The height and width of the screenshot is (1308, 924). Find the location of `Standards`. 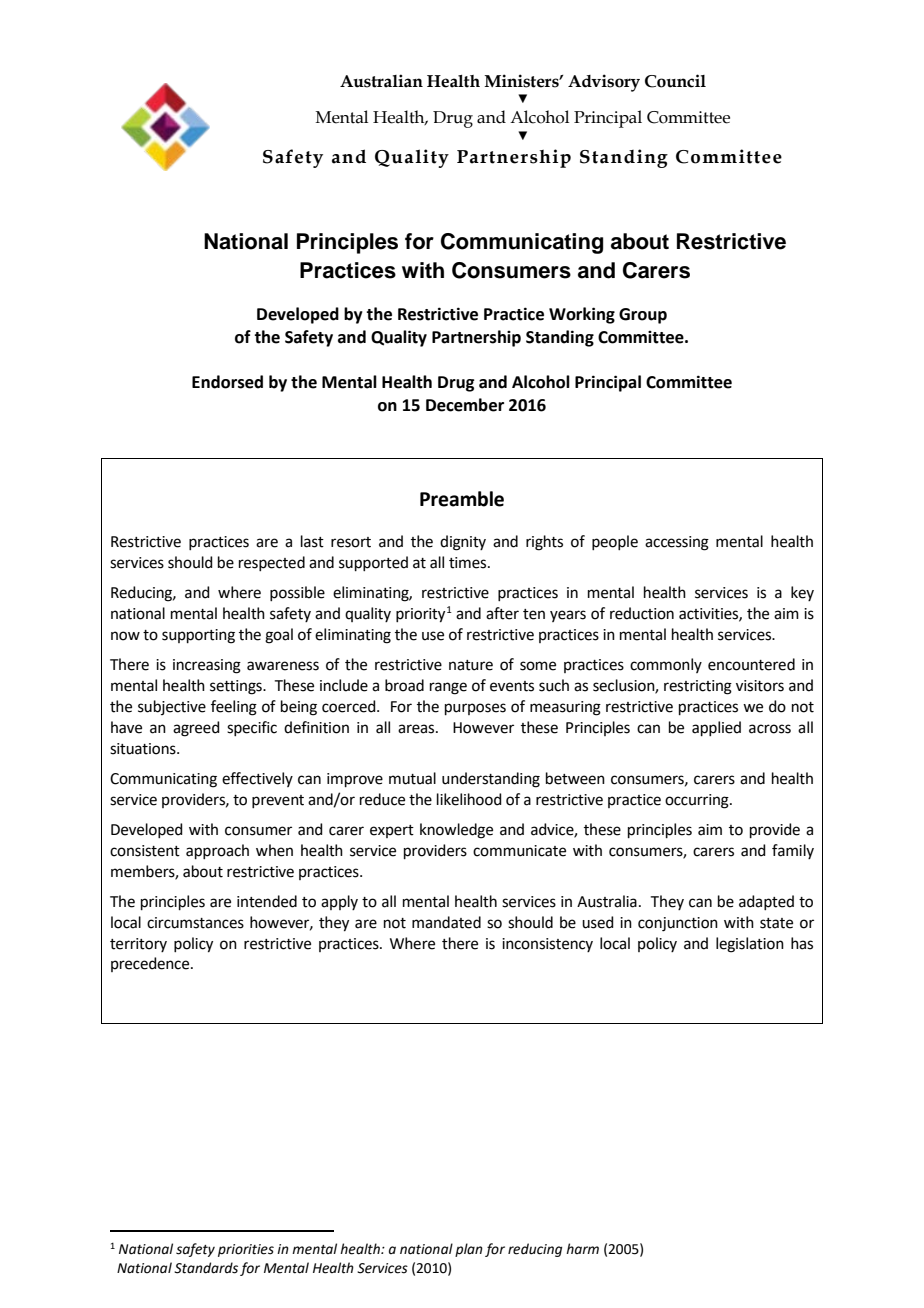

Standards is located at coordinates (206, 1268).
